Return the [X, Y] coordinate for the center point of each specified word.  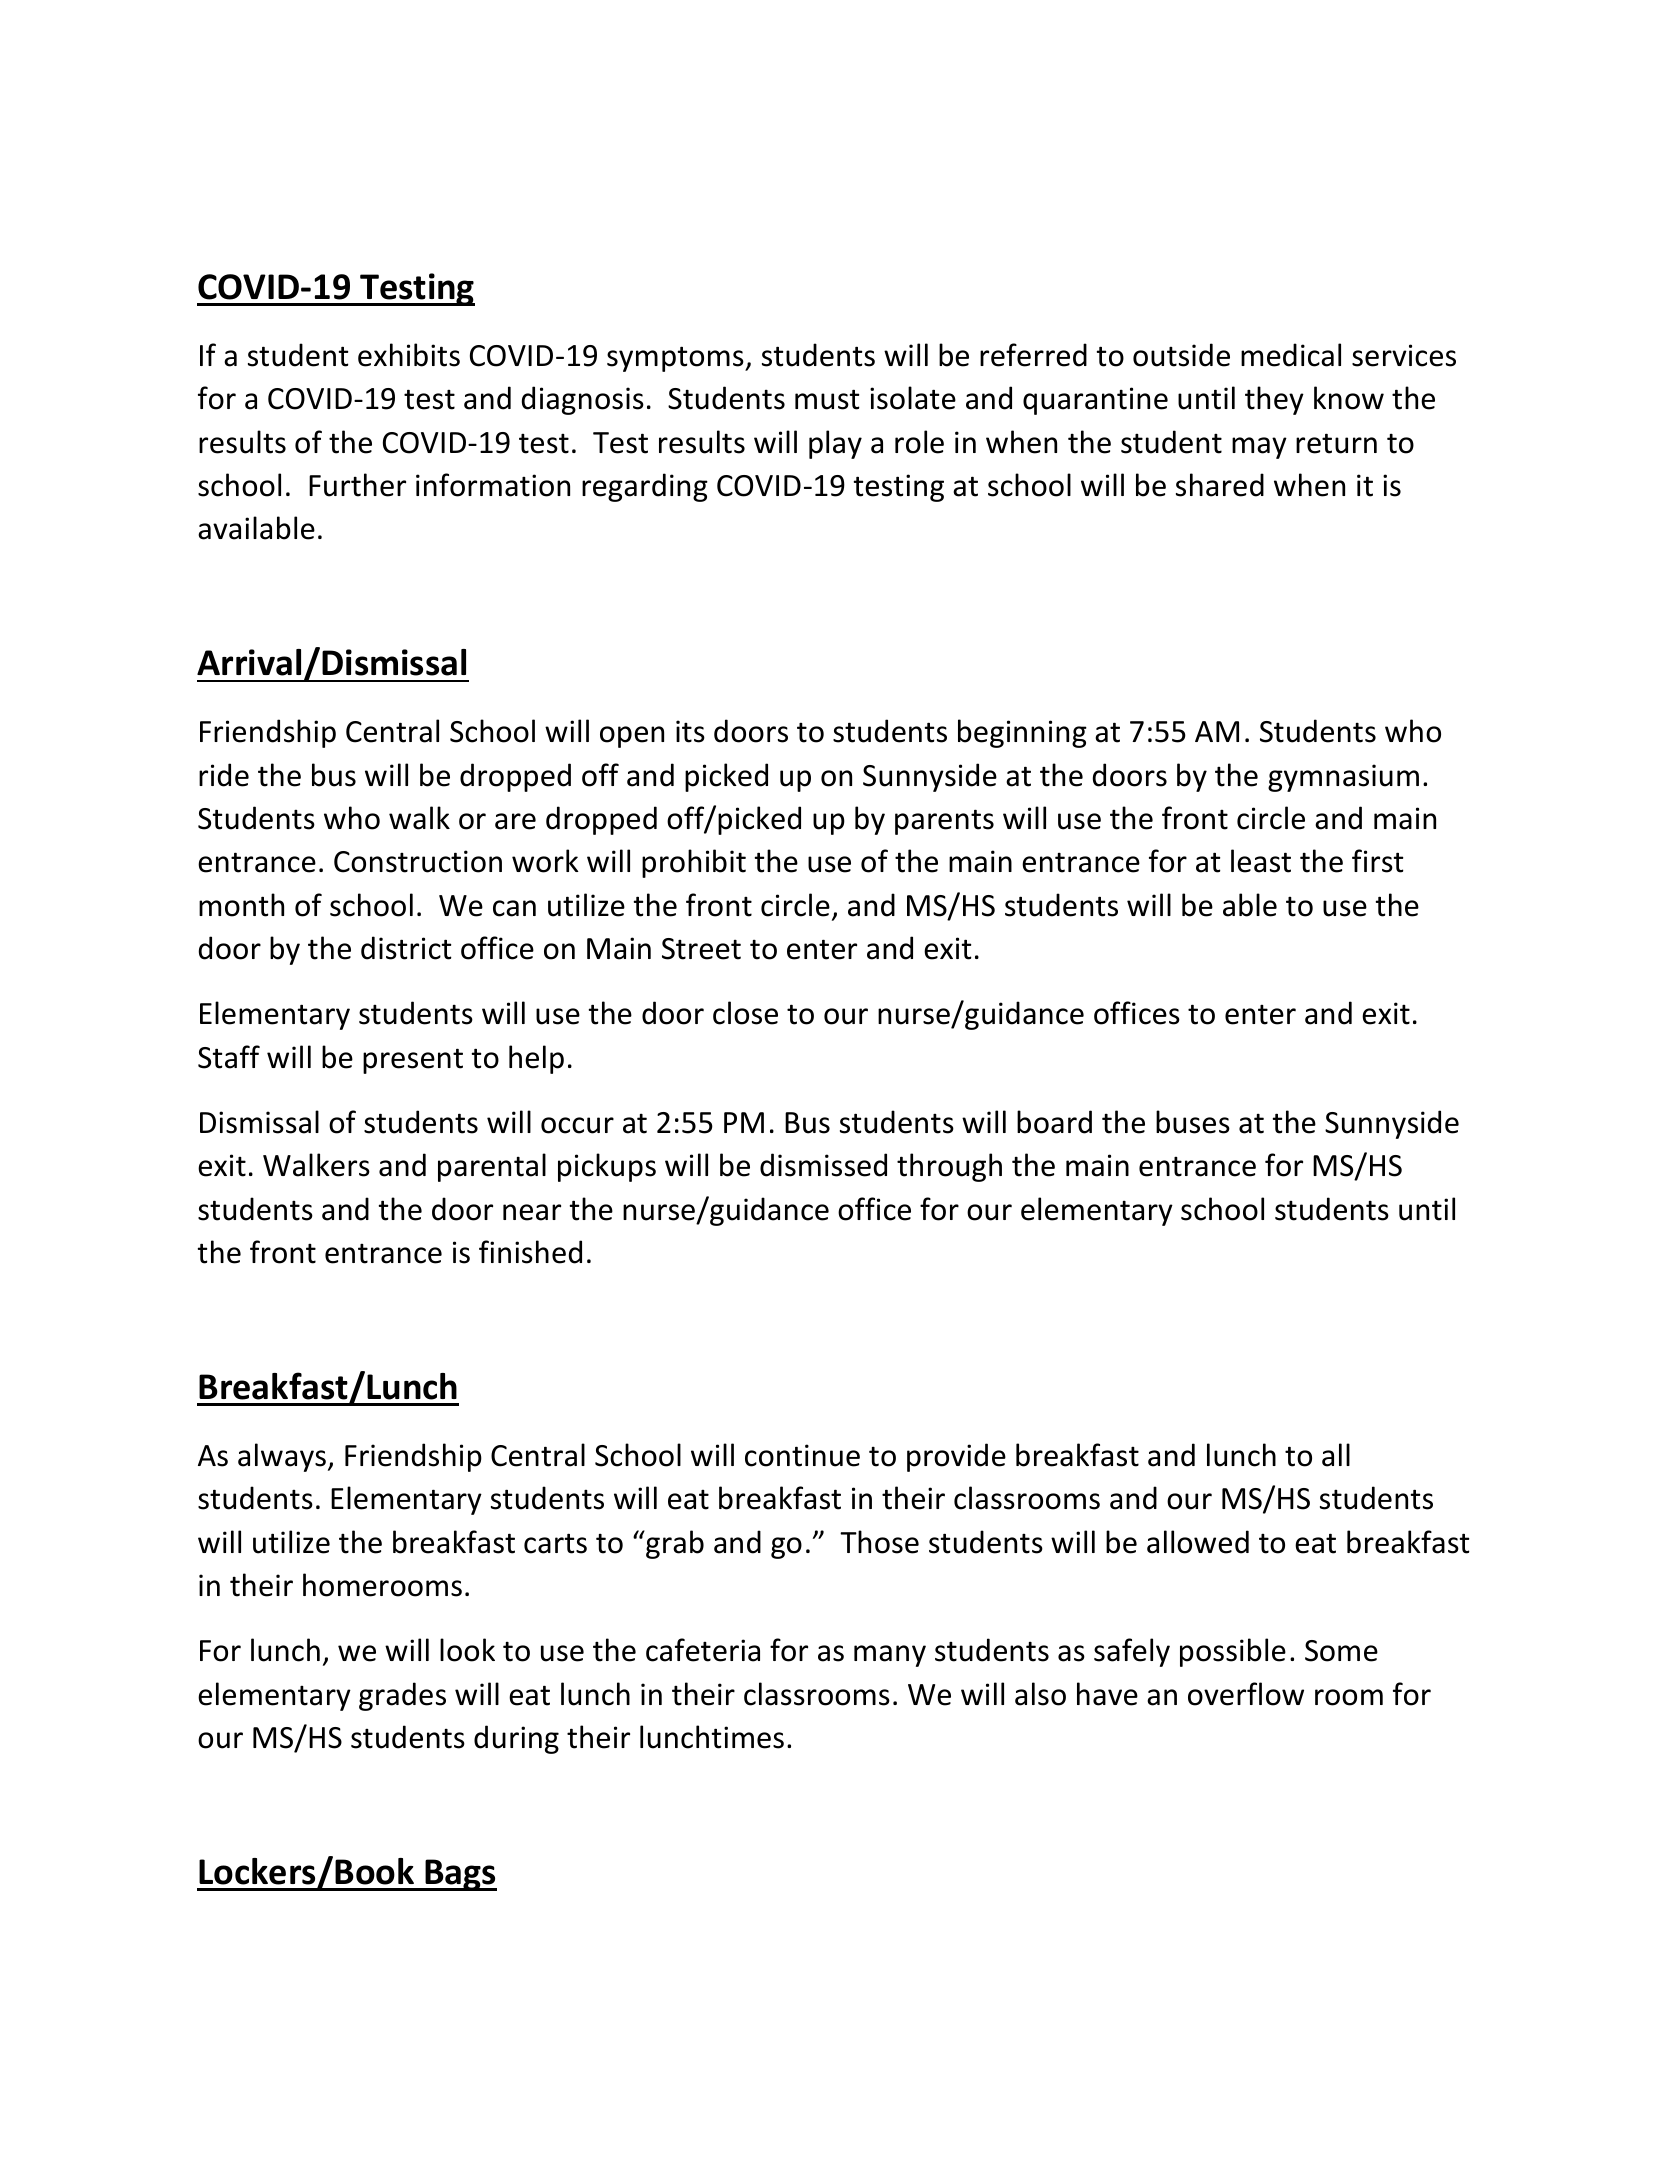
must [827, 399]
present [413, 1061]
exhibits [409, 355]
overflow [1246, 1694]
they [1274, 400]
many [890, 1656]
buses [1193, 1122]
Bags [460, 1875]
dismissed [823, 1165]
